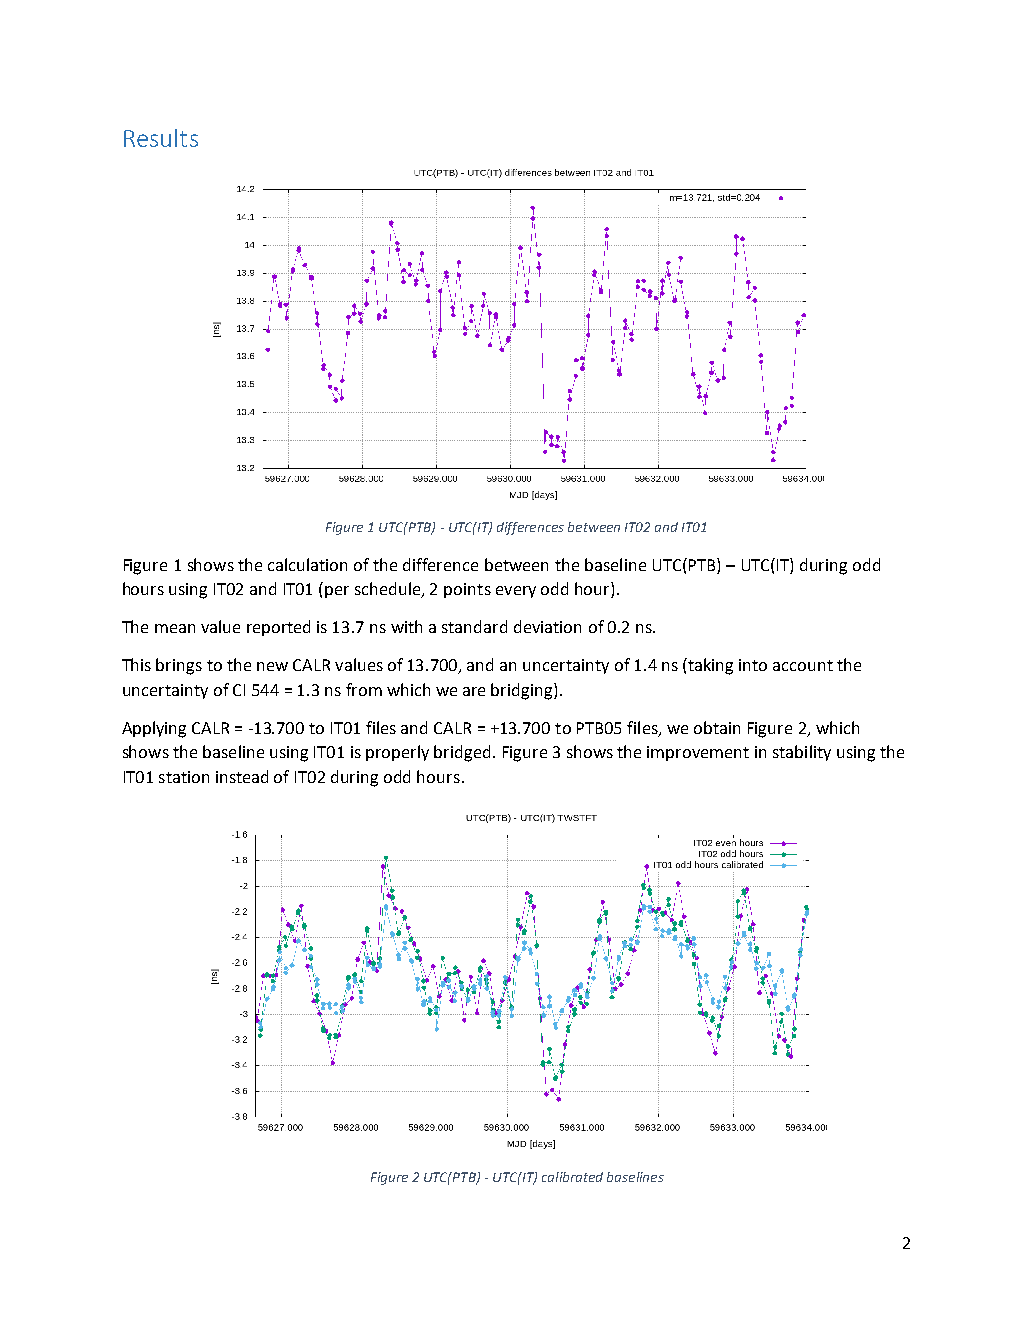  Describe the element at coordinates (175, 628) in the image. I see `mean` at that location.
